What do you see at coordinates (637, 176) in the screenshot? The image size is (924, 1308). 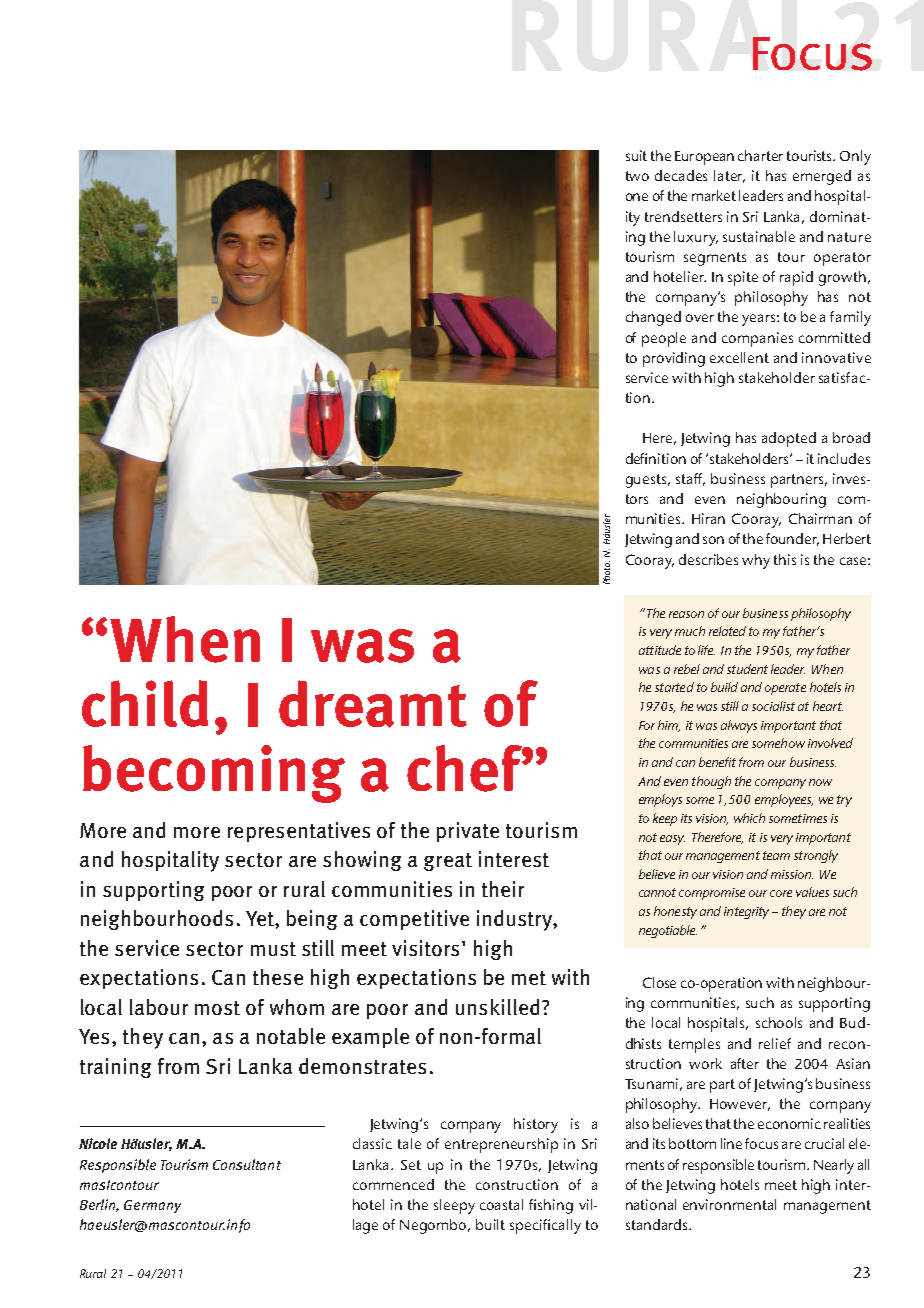 I see `two` at bounding box center [637, 176].
